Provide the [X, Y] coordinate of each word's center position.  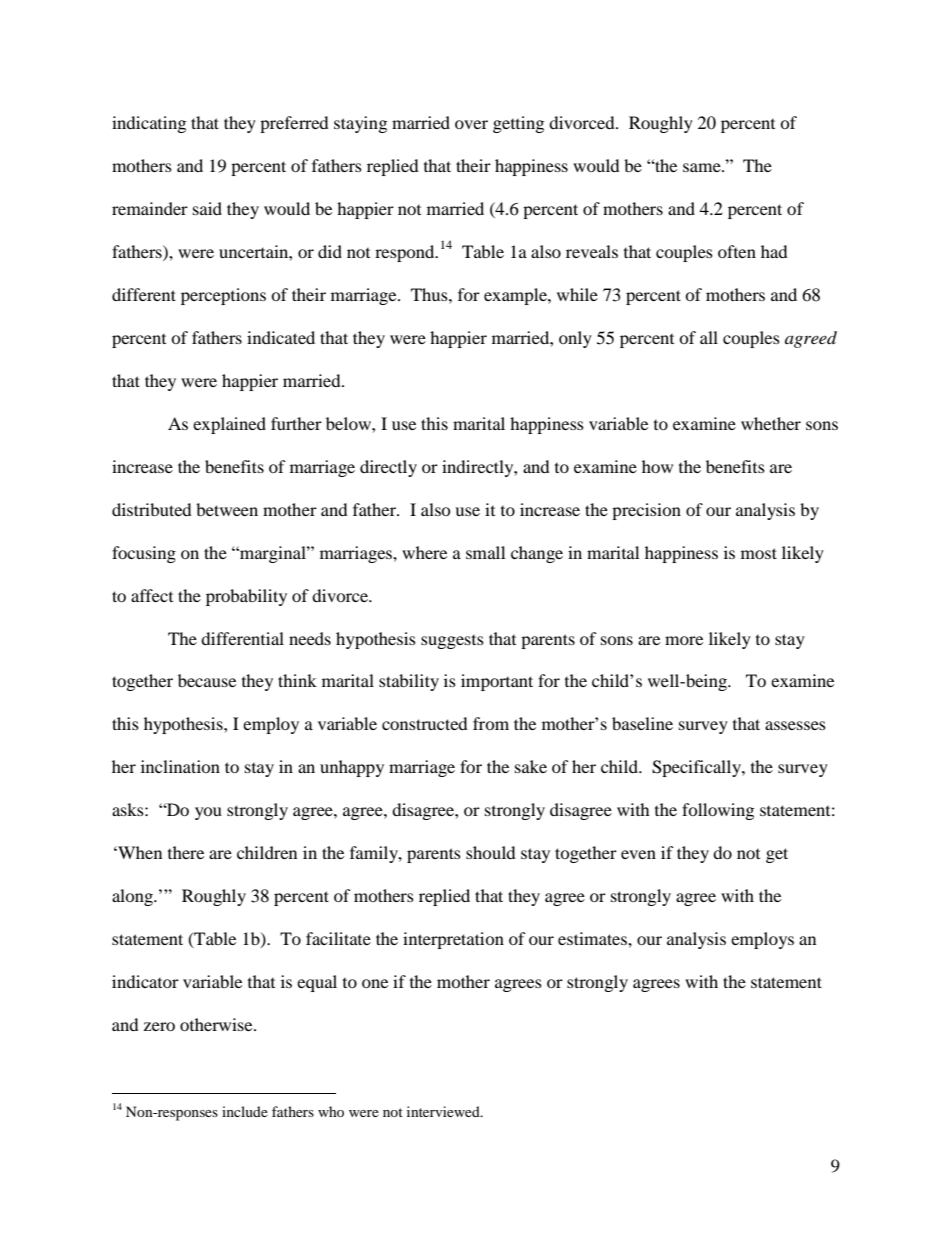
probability [246, 597]
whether [771, 423]
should [491, 852]
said [207, 208]
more [684, 640]
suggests [452, 642]
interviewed [444, 1111]
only [575, 339]
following [718, 811]
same [703, 167]
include [245, 1111]
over [471, 124]
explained [229, 425]
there [186, 852]
